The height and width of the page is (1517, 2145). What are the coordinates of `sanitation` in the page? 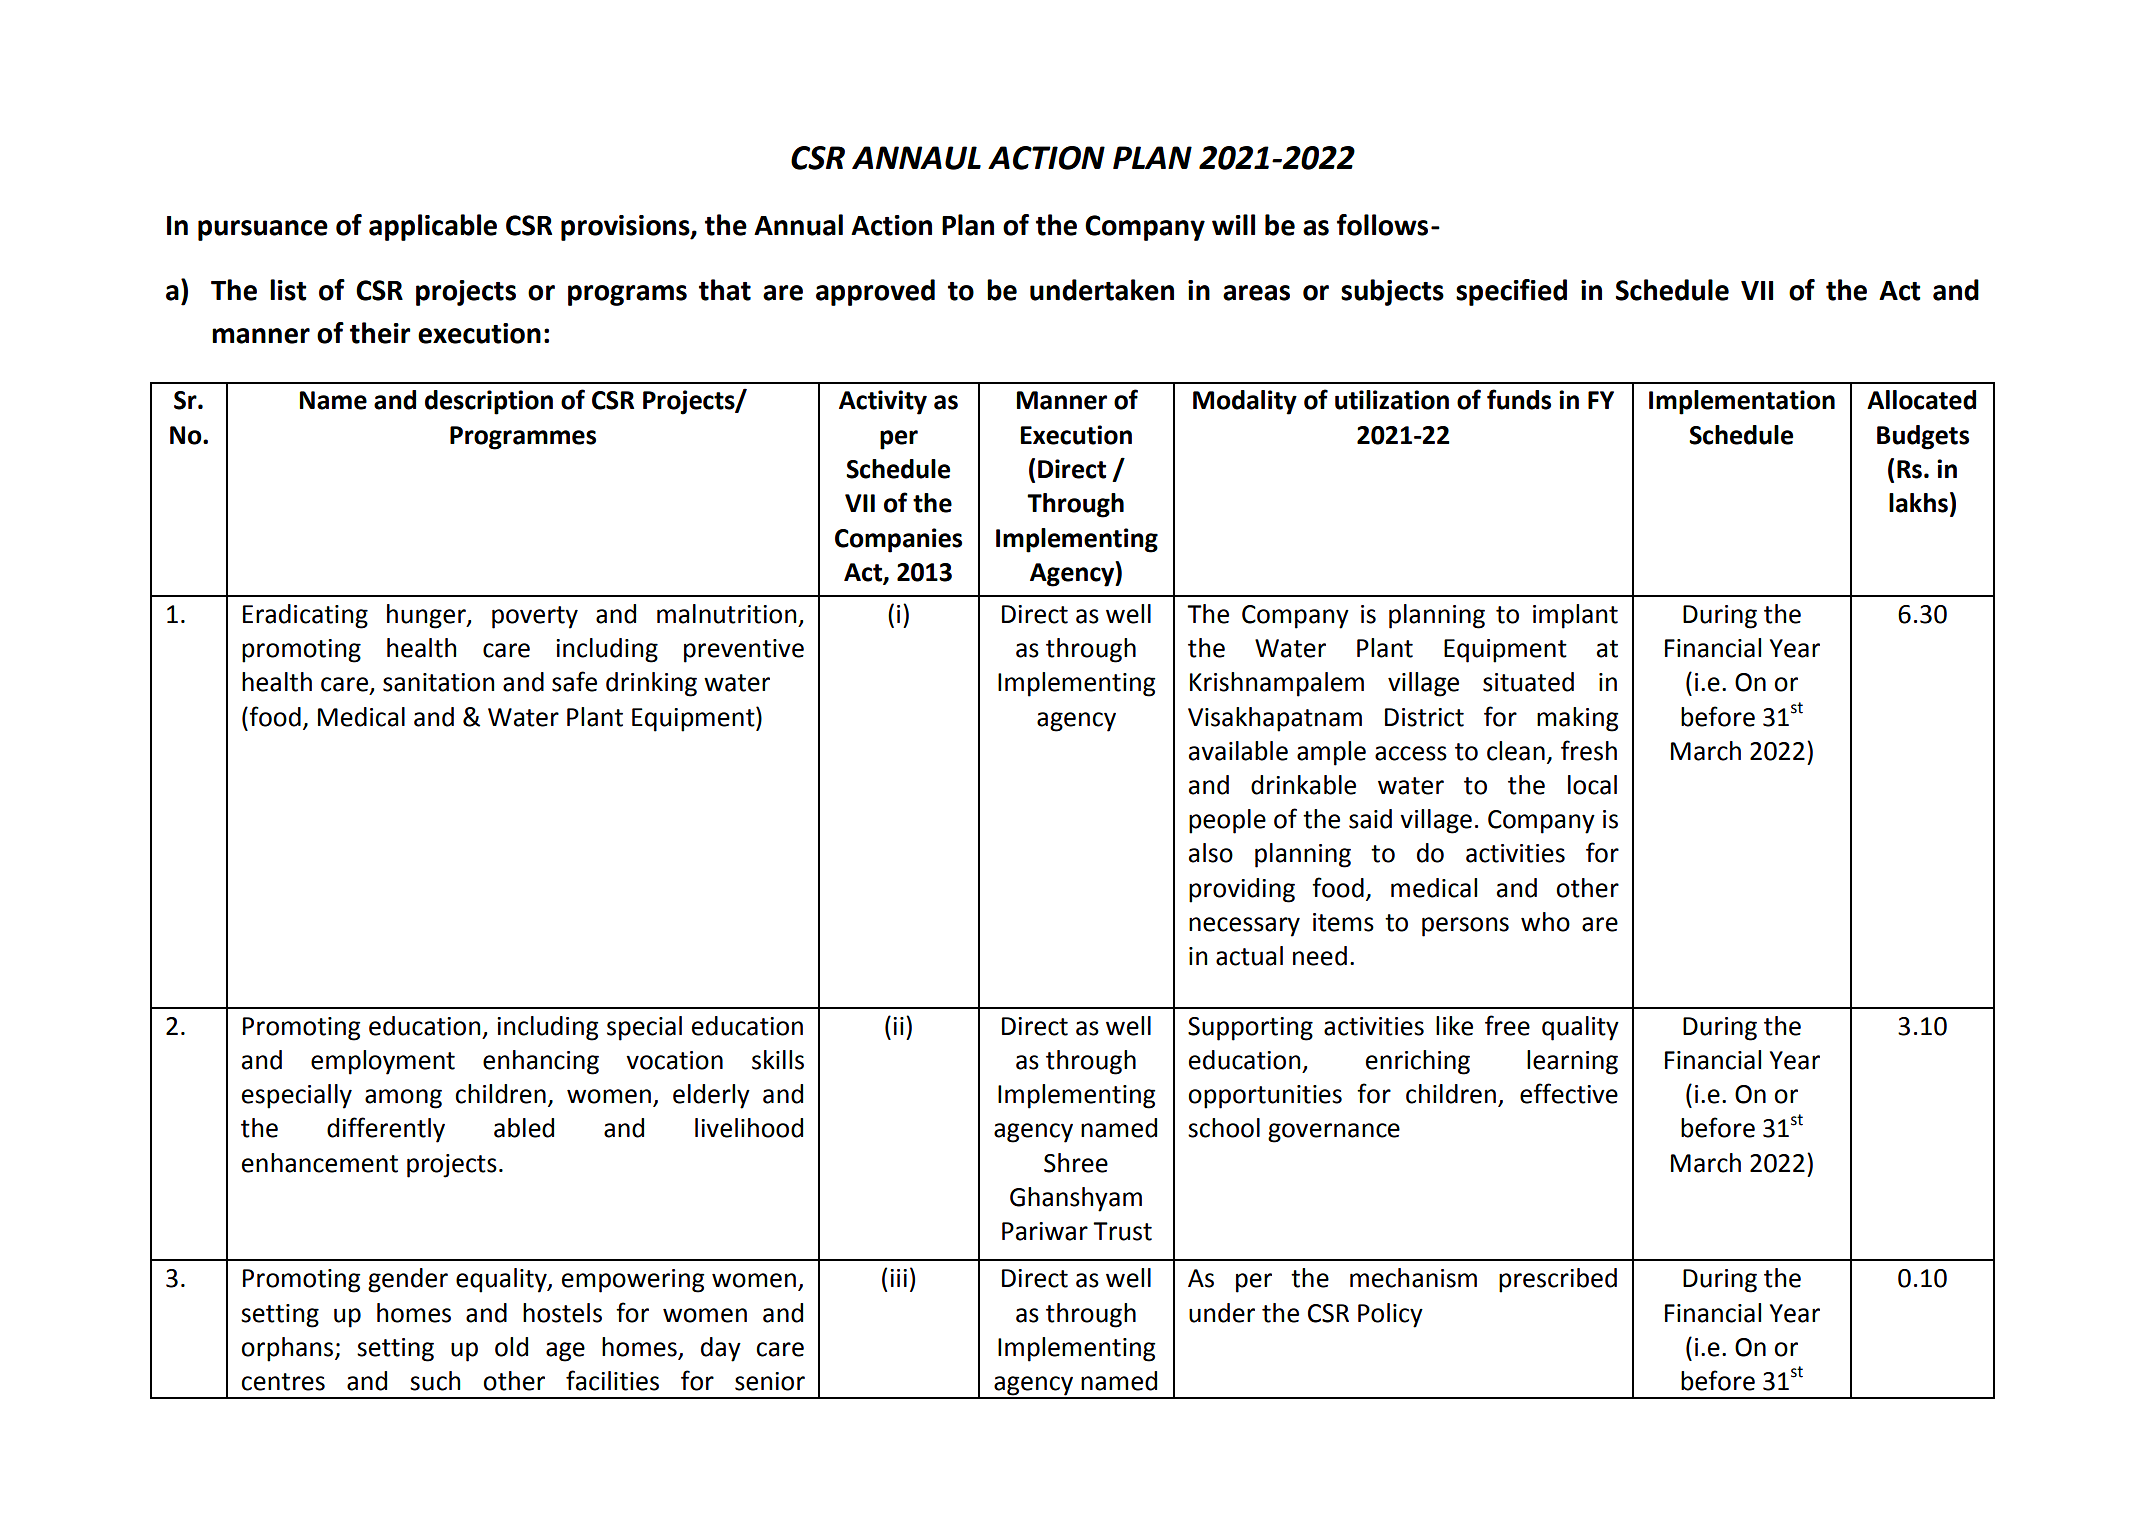 It's located at (439, 682).
